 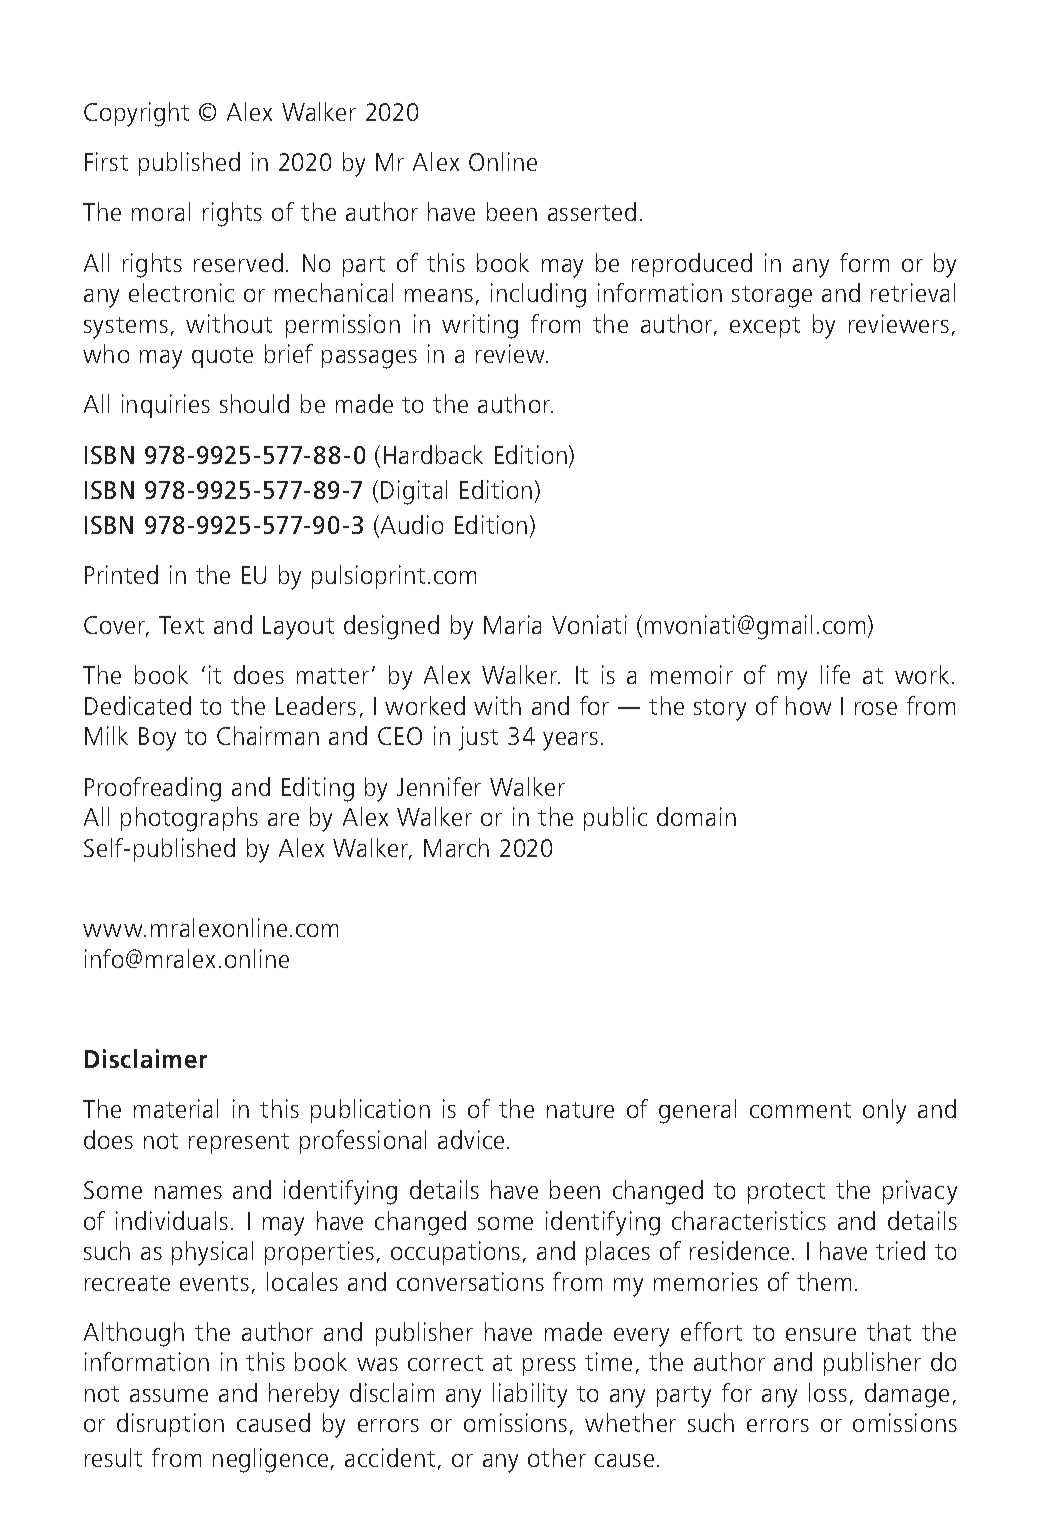 What do you see at coordinates (181, 625) in the document?
I see `Text` at bounding box center [181, 625].
